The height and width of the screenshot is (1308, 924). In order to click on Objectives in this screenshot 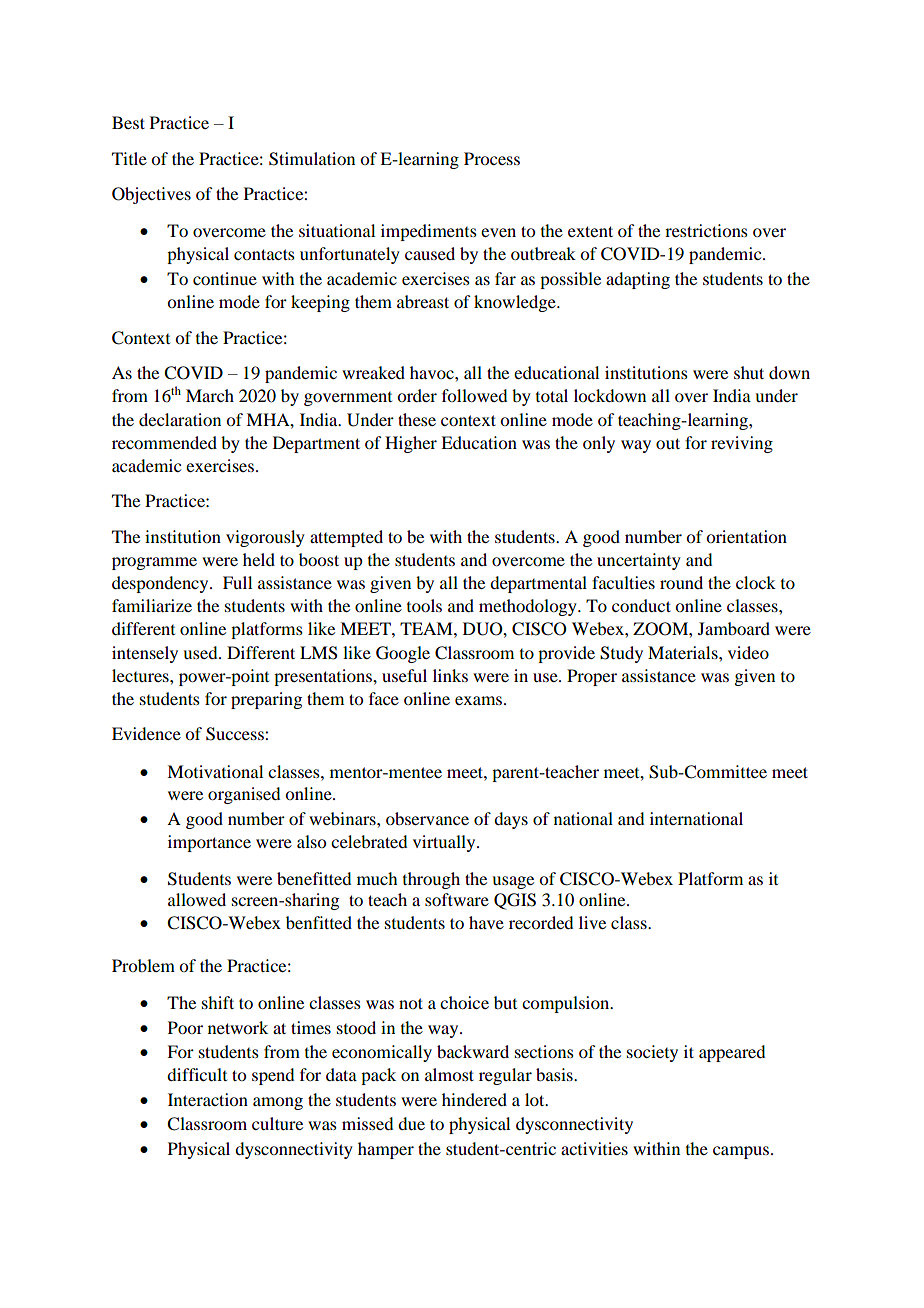, I will do `click(151, 195)`.
